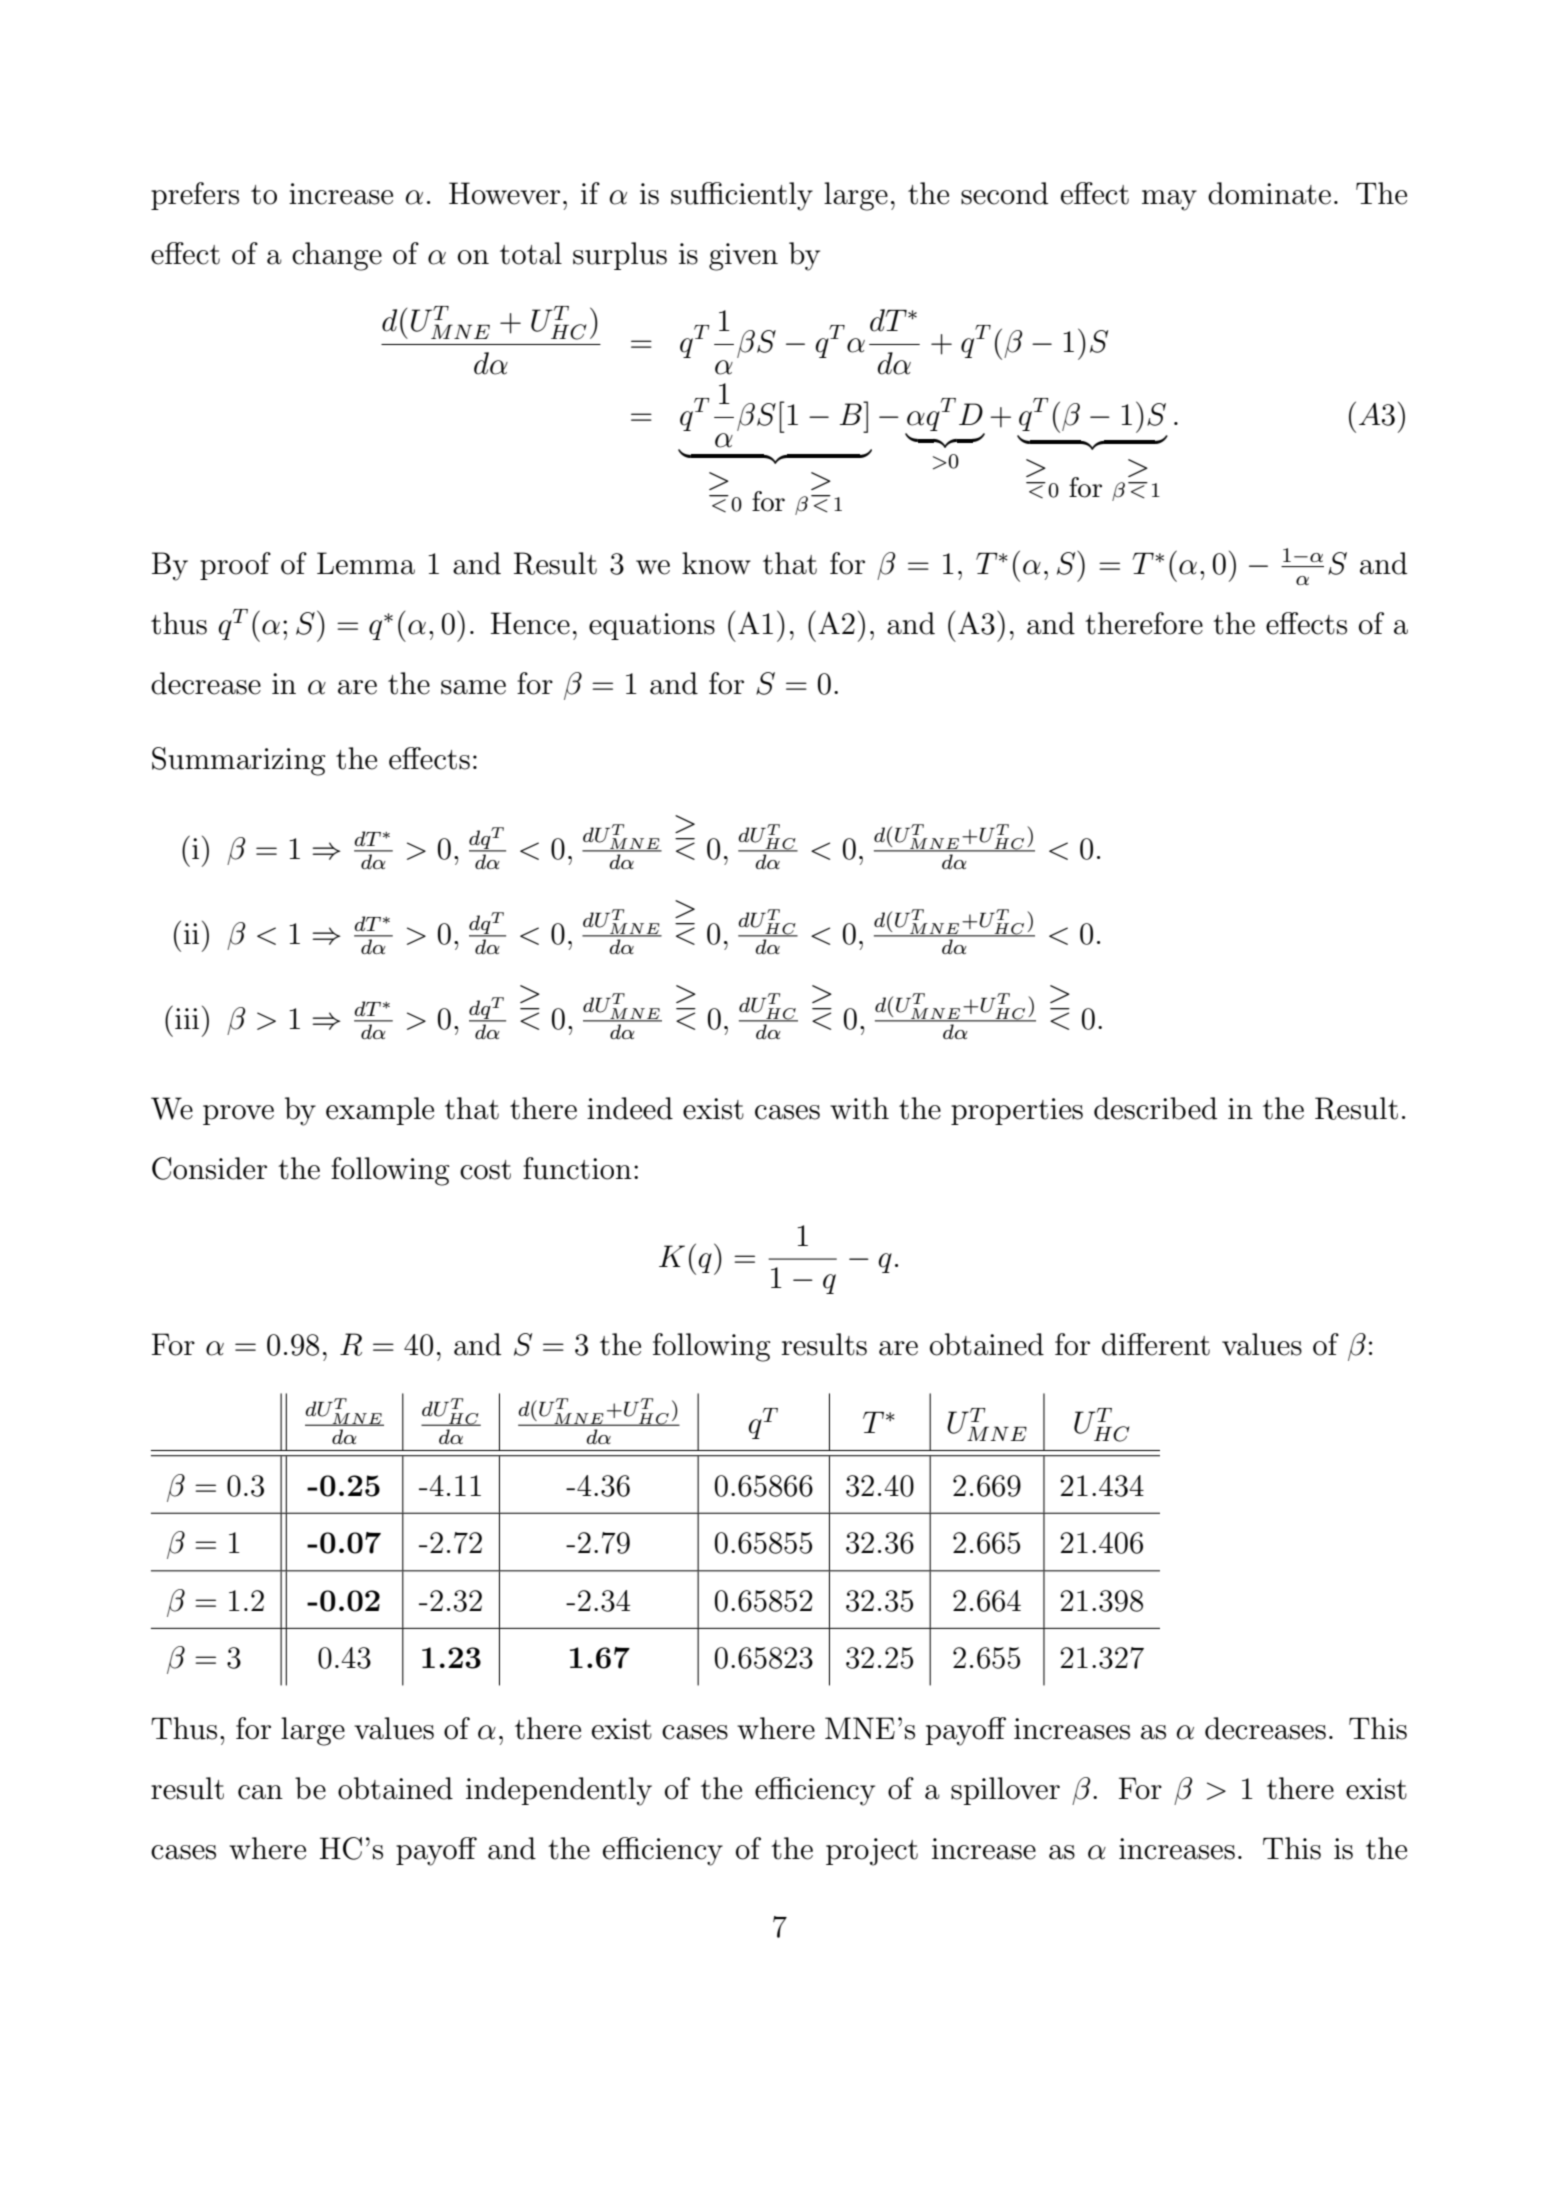  I want to click on may, so click(1169, 200).
